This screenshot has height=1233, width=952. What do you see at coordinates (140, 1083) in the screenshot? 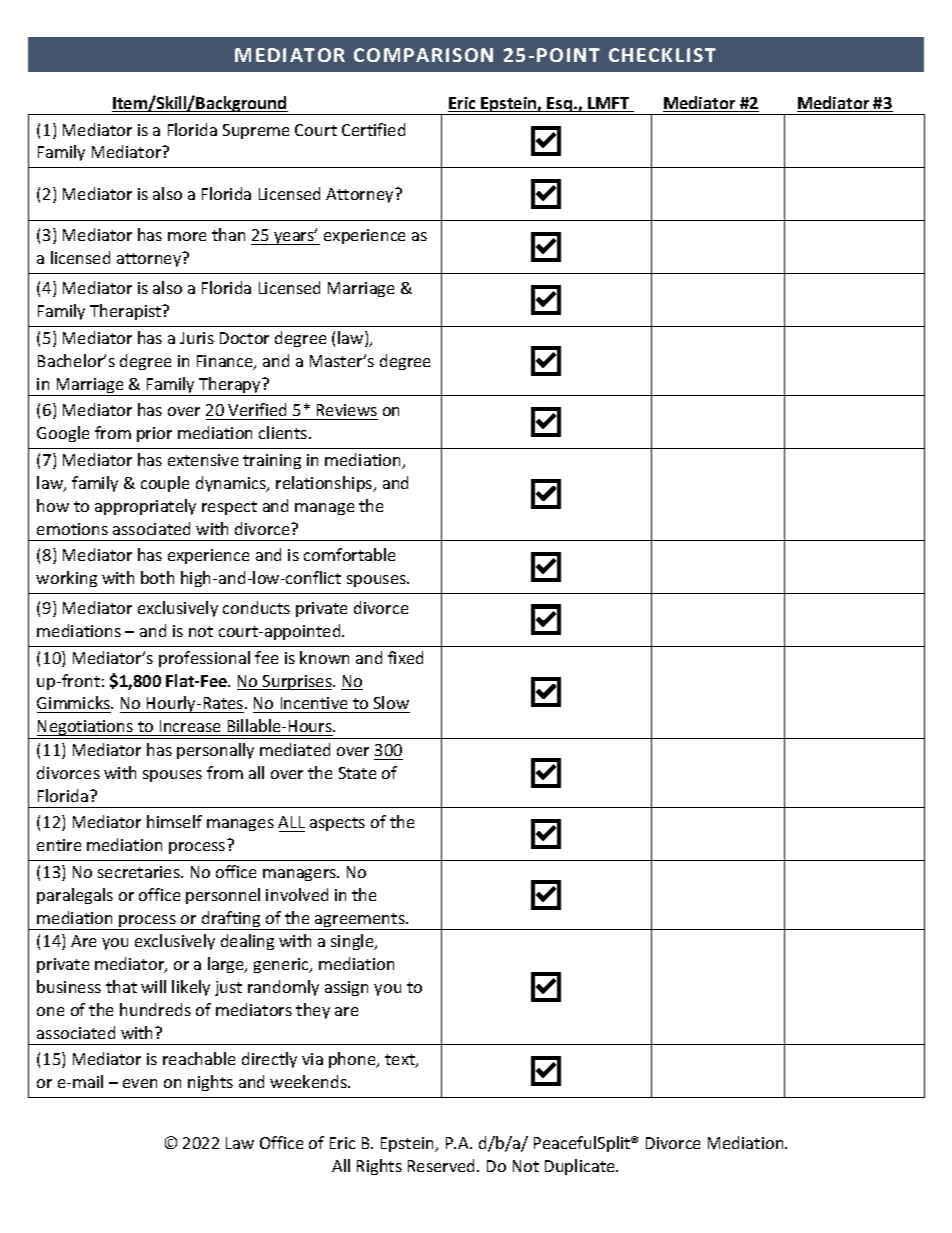
I see `even` at bounding box center [140, 1083].
